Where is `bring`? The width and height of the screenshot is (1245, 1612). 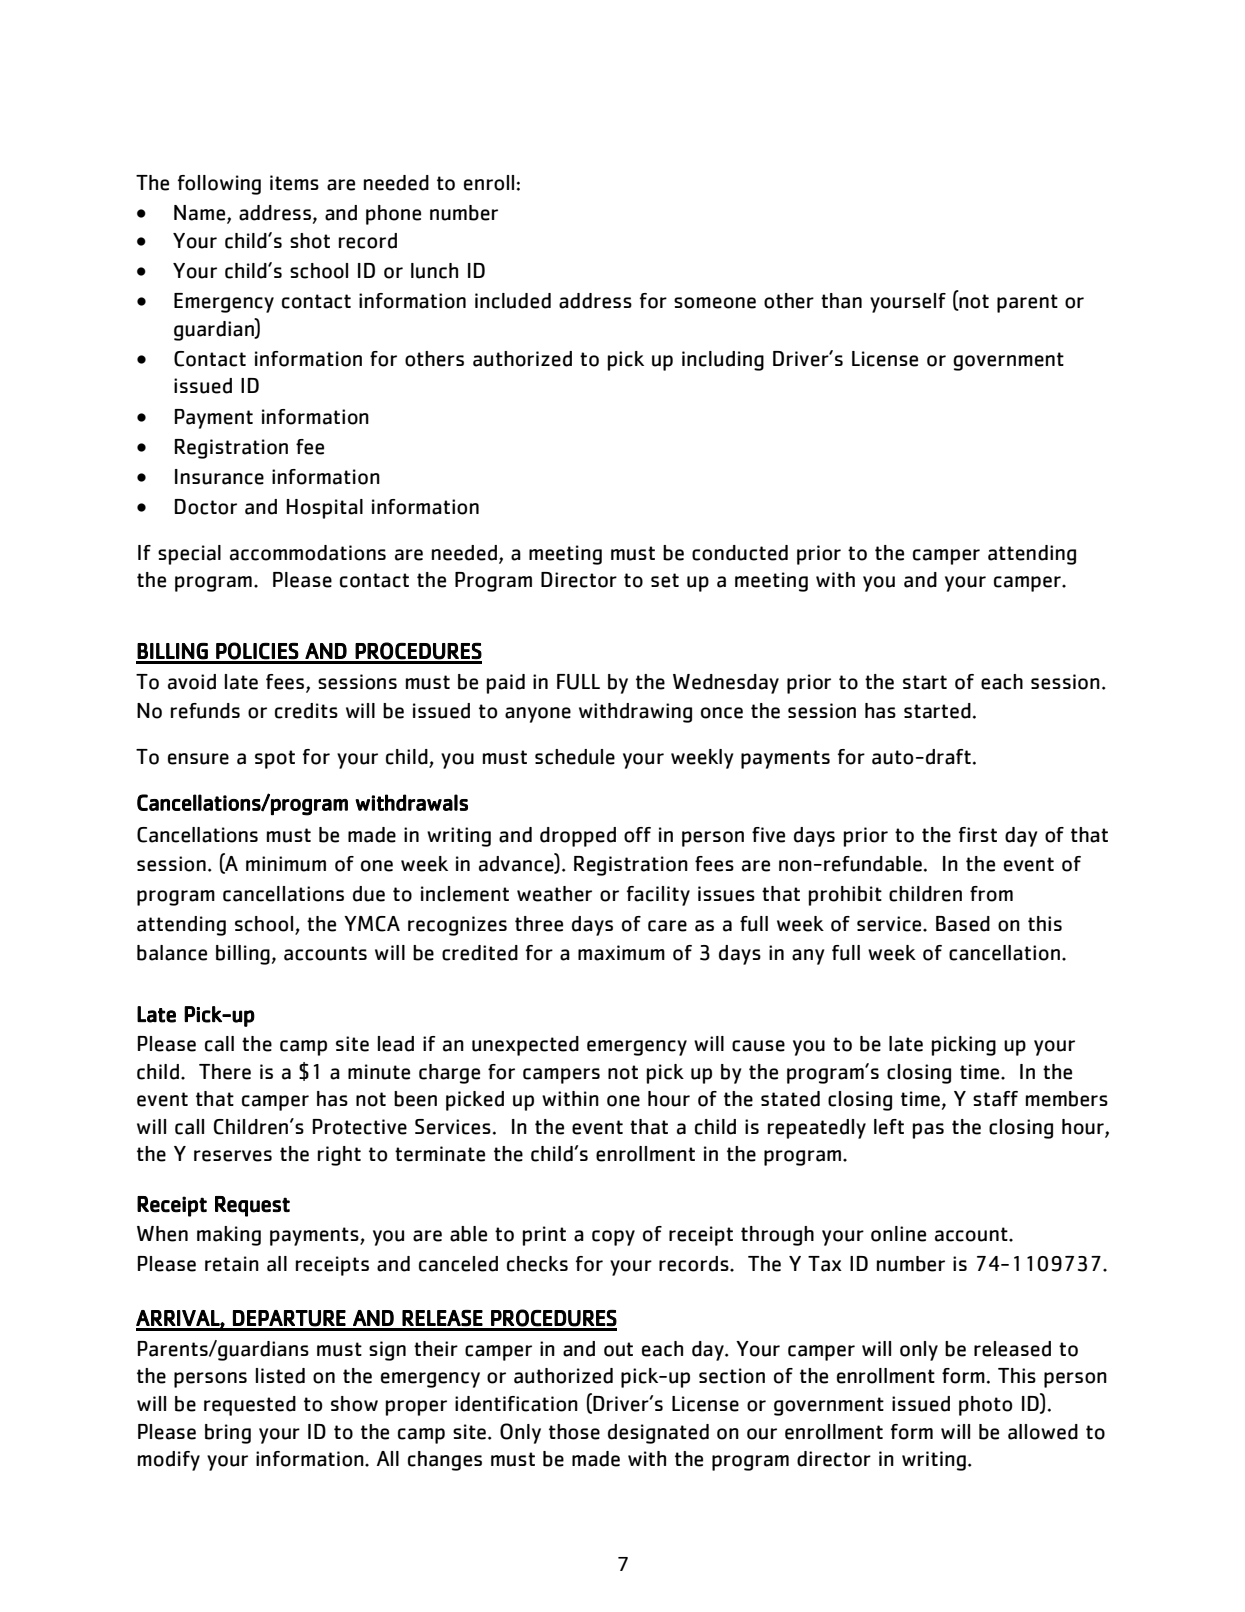 bring is located at coordinates (228, 1434).
